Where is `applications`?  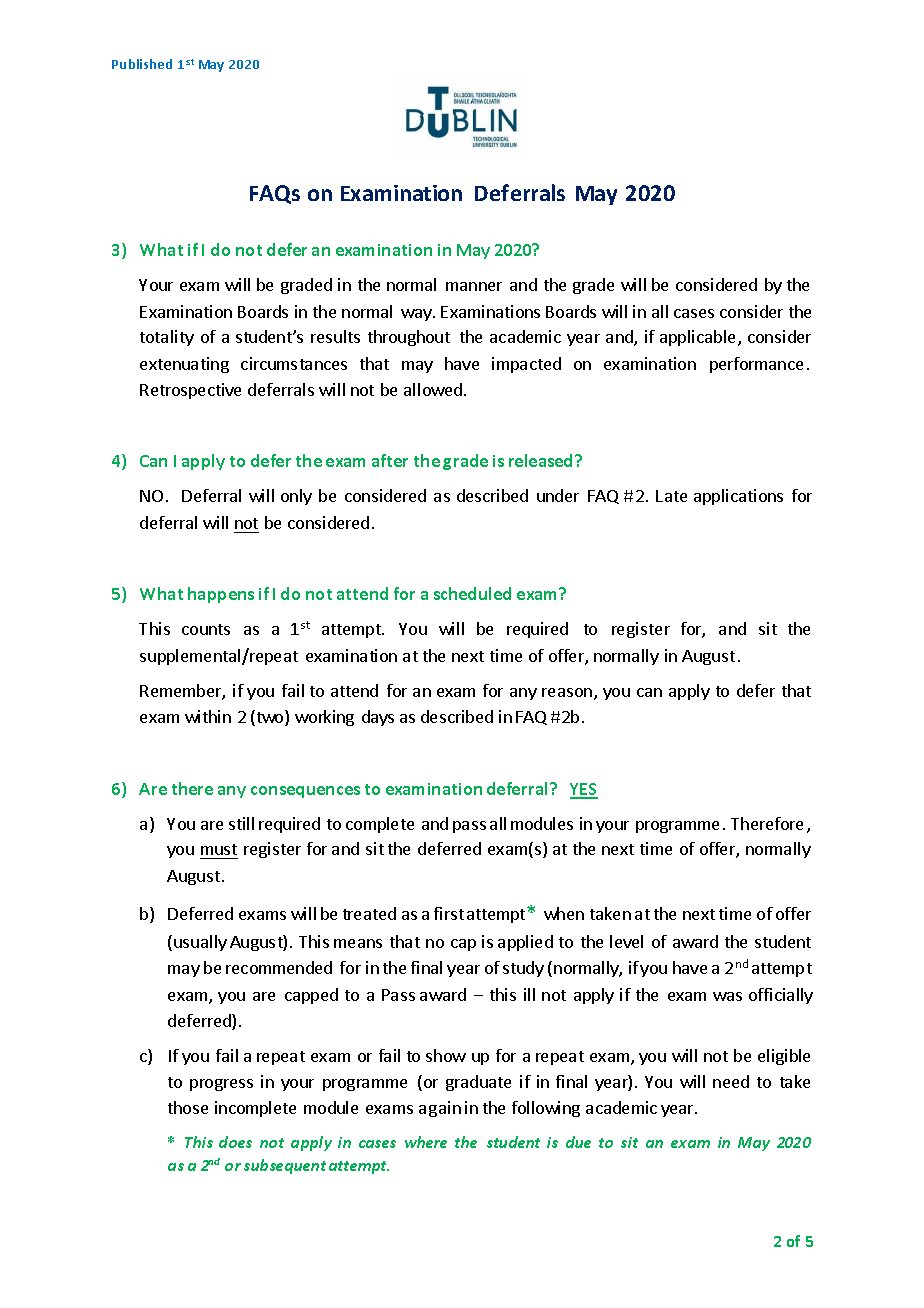
applications is located at coordinates (738, 497).
